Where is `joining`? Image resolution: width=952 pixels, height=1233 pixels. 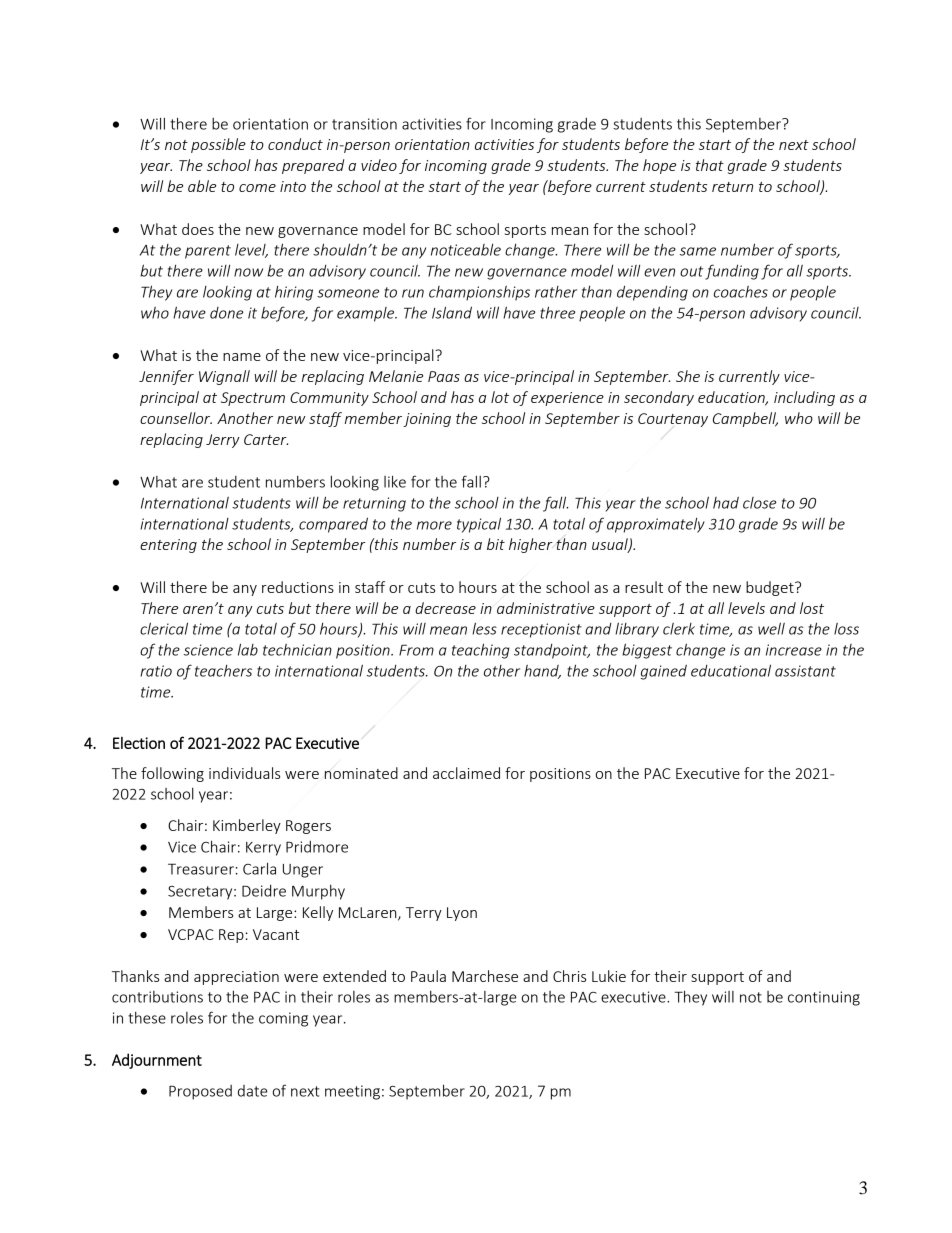 joining is located at coordinates (427, 420).
